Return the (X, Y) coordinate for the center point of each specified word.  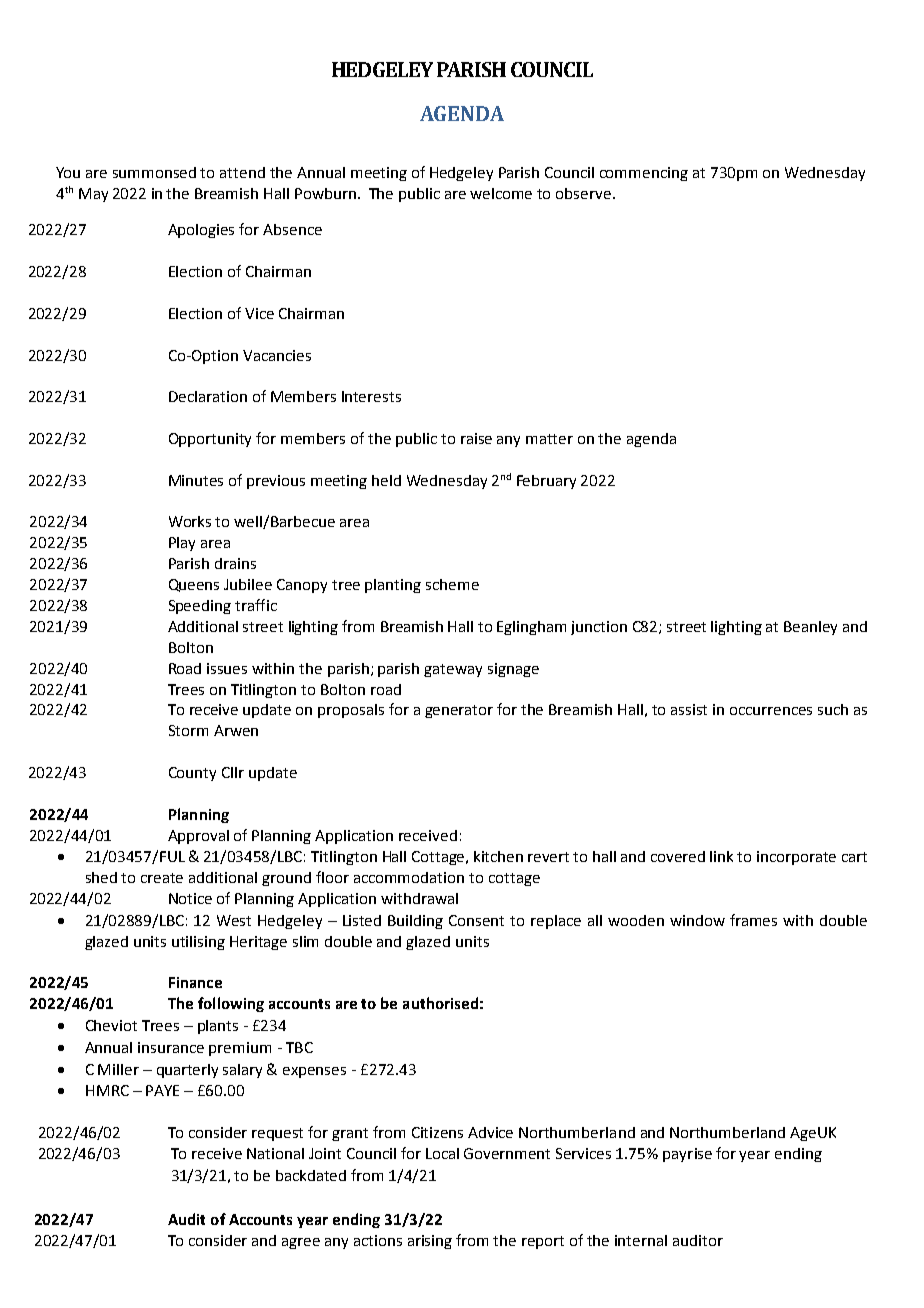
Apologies (201, 231)
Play (182, 544)
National (275, 1153)
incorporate (796, 858)
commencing (644, 174)
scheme (452, 584)
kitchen (498, 856)
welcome (501, 193)
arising (430, 1242)
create (162, 878)
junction (599, 628)
